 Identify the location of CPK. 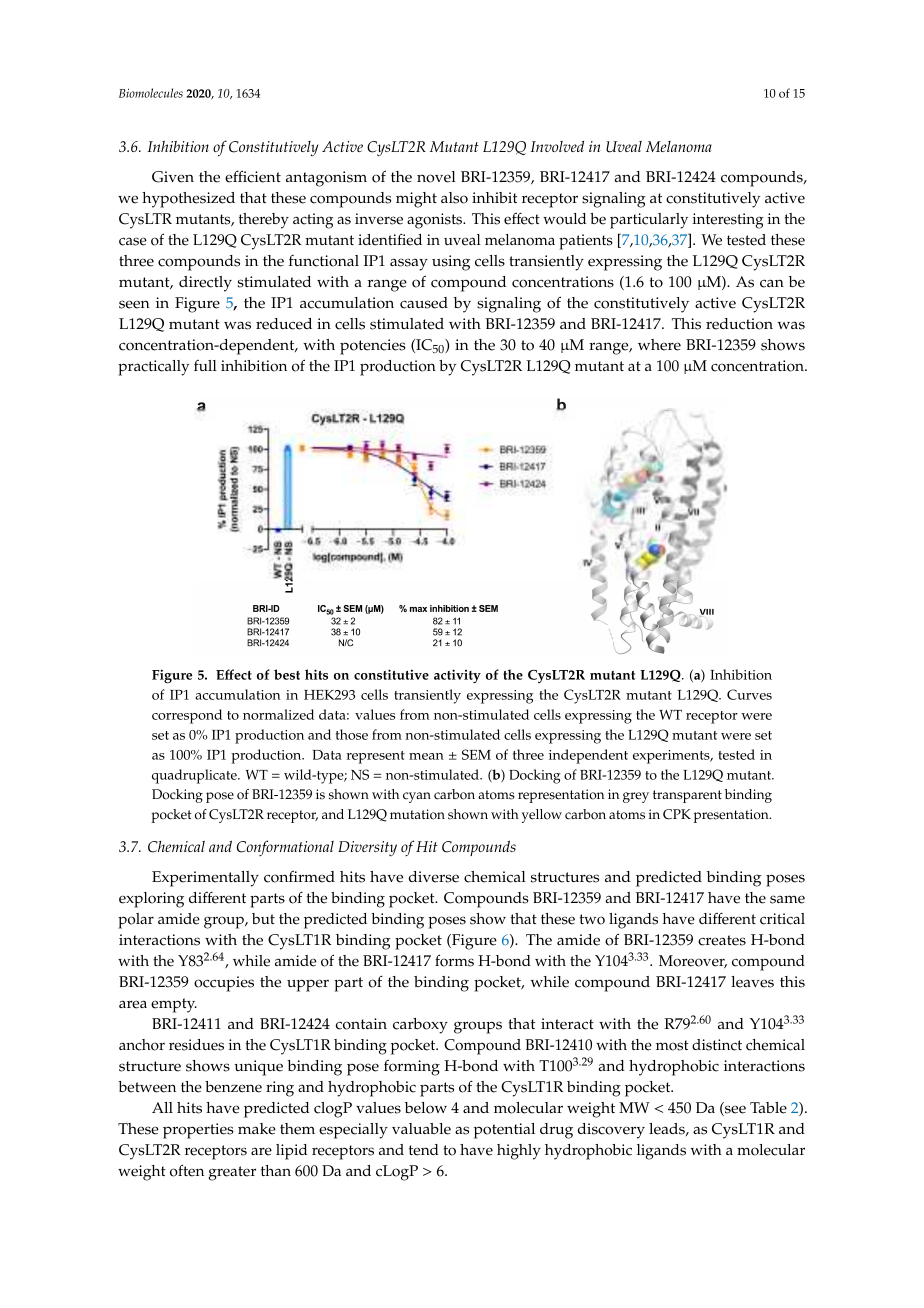
(677, 814).
